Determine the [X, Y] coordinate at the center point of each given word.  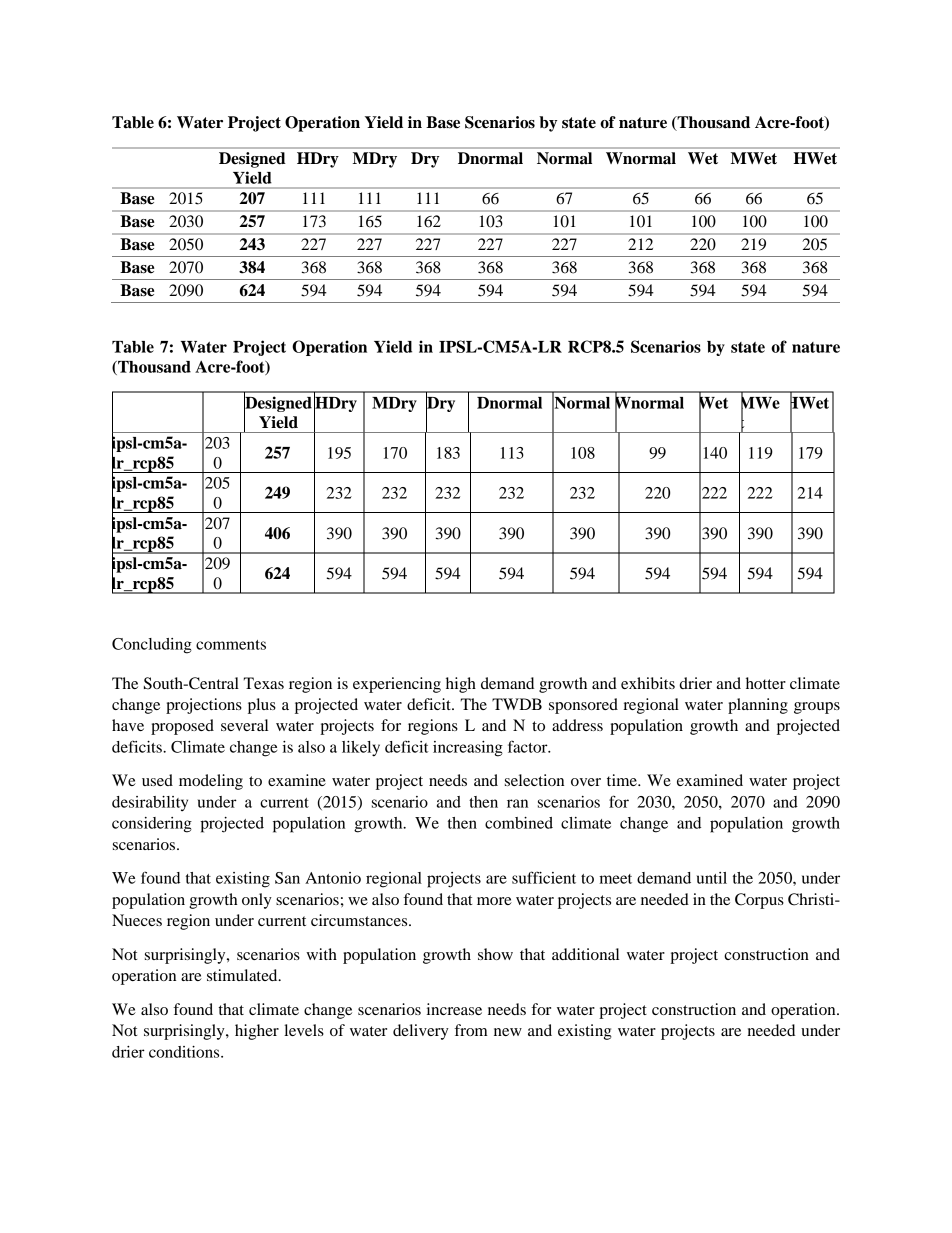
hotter [766, 683]
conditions [185, 1052]
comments [231, 645]
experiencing [397, 685]
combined [519, 823]
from [471, 1030]
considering [152, 825]
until [712, 878]
